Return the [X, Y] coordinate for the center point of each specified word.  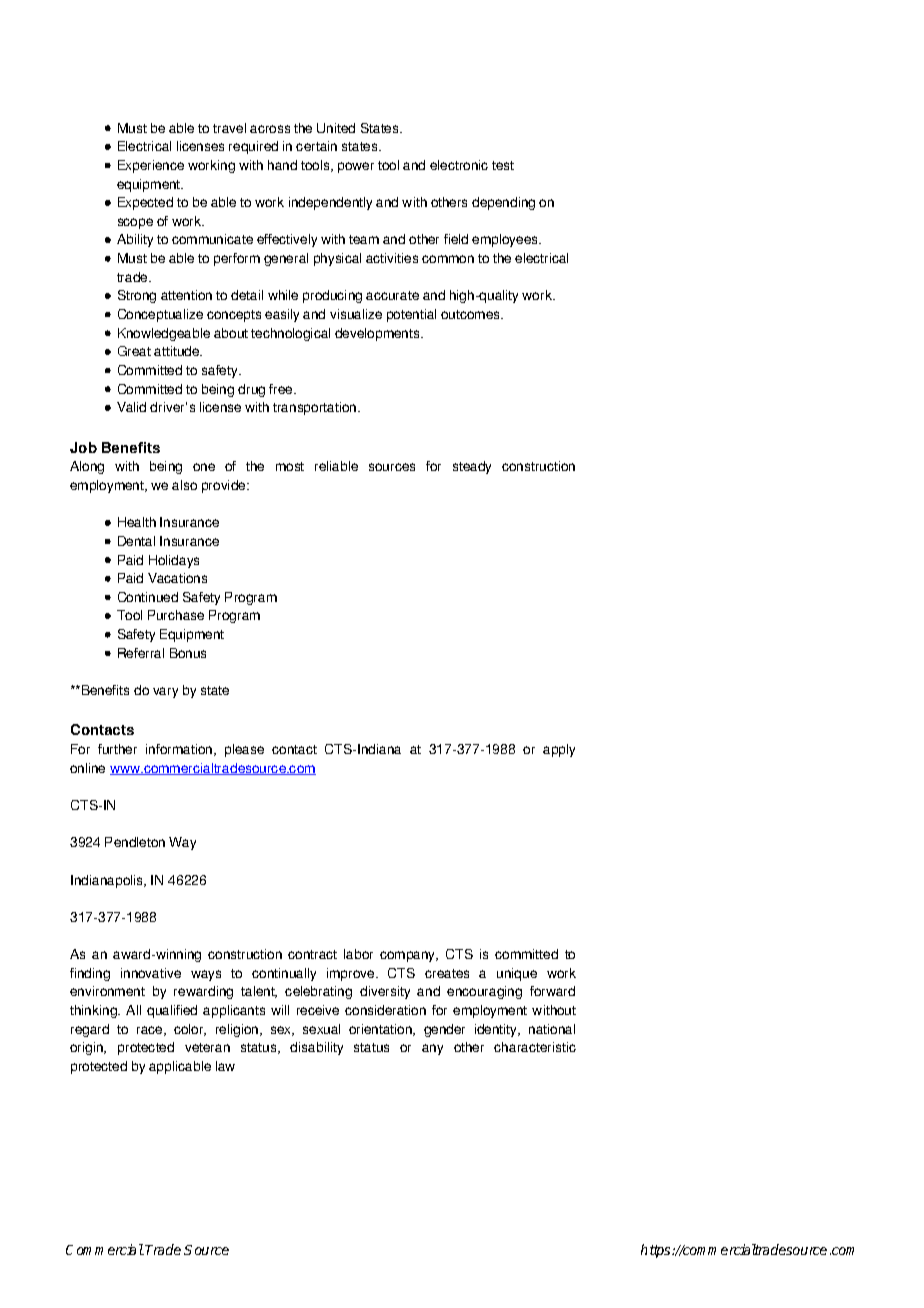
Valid [131, 407]
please [244, 750]
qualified [172, 1011]
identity [497, 1030]
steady [472, 467]
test [503, 165]
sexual [321, 1029]
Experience [151, 166]
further [117, 749]
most [290, 466]
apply [559, 750]
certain [316, 146]
